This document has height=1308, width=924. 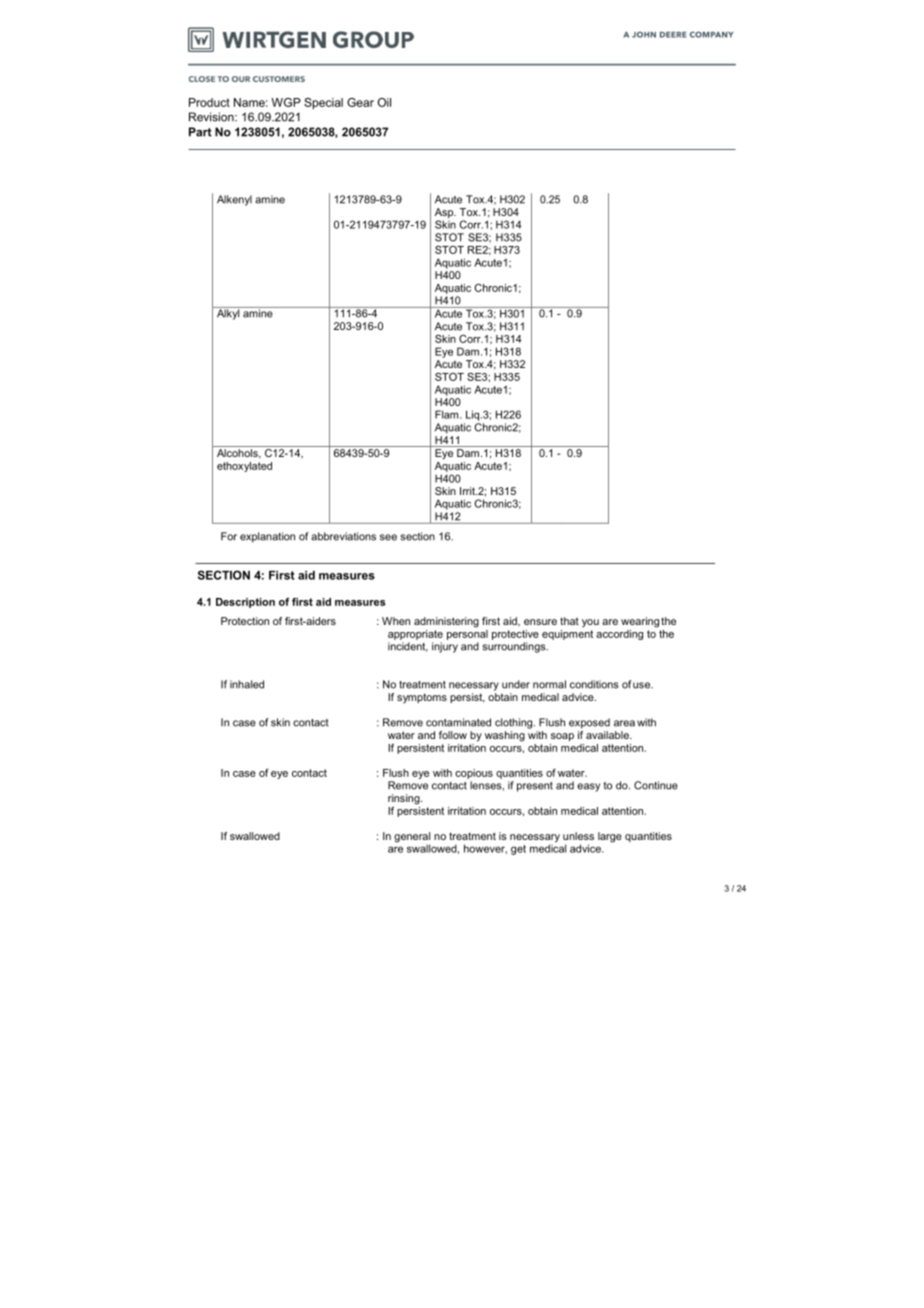 What do you see at coordinates (286, 102) in the document?
I see `WGP` at bounding box center [286, 102].
